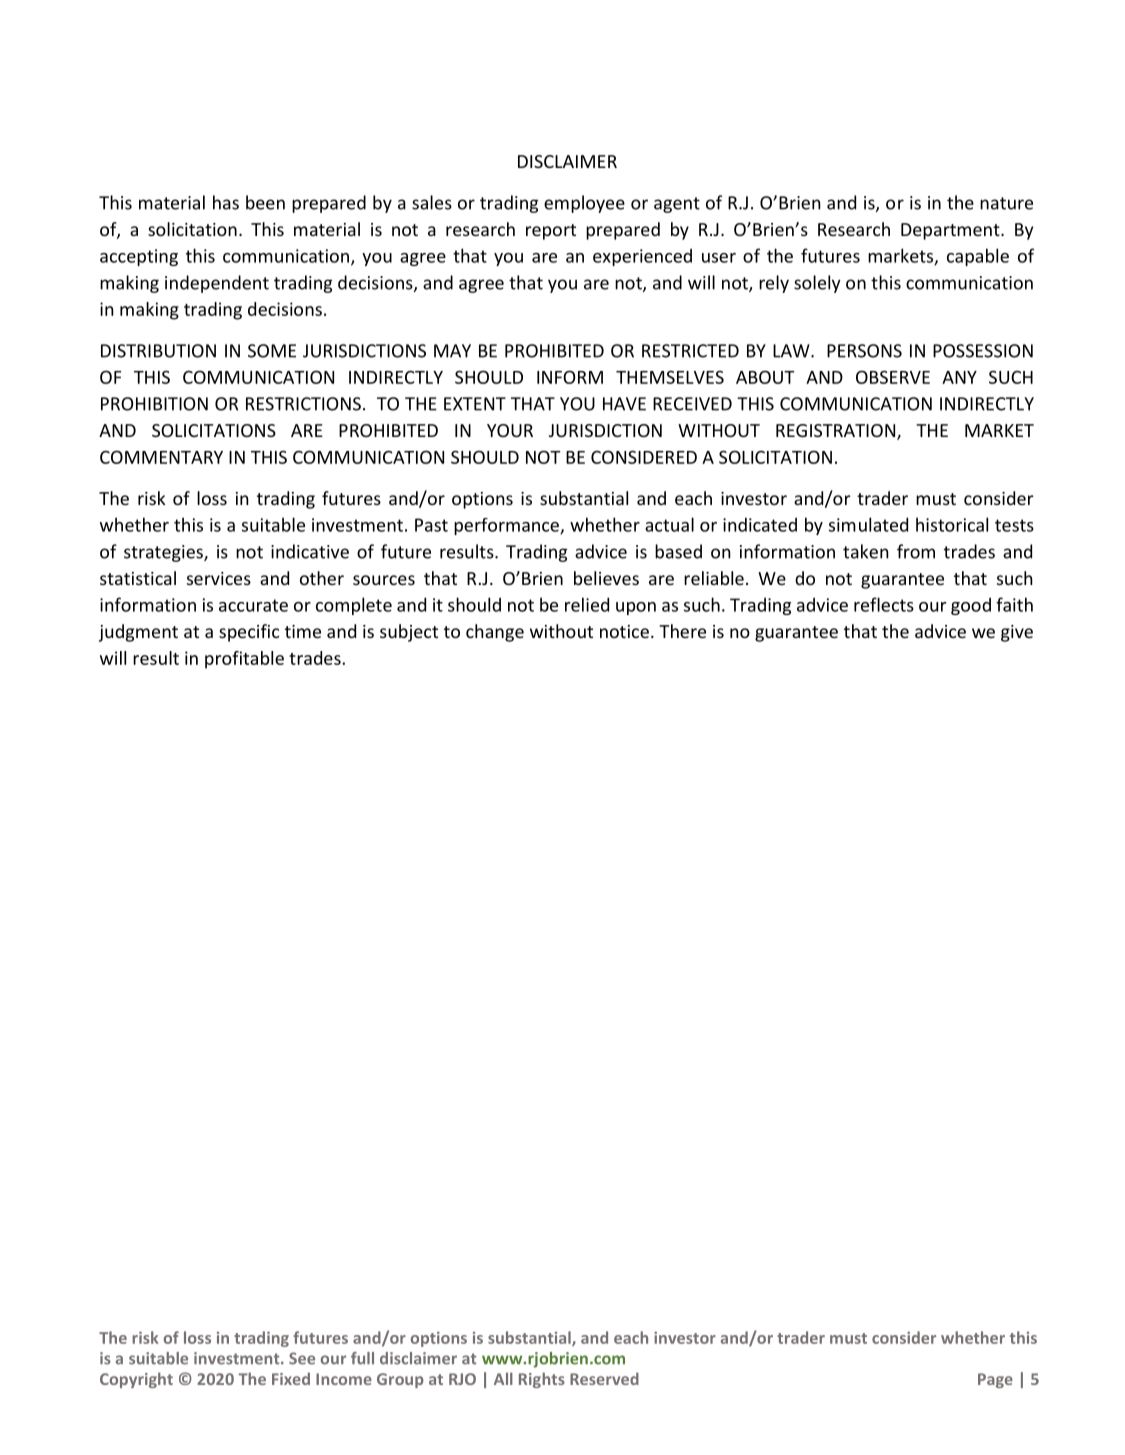 This screenshot has width=1125, height=1455. What do you see at coordinates (951, 231) in the screenshot?
I see `Department` at bounding box center [951, 231].
